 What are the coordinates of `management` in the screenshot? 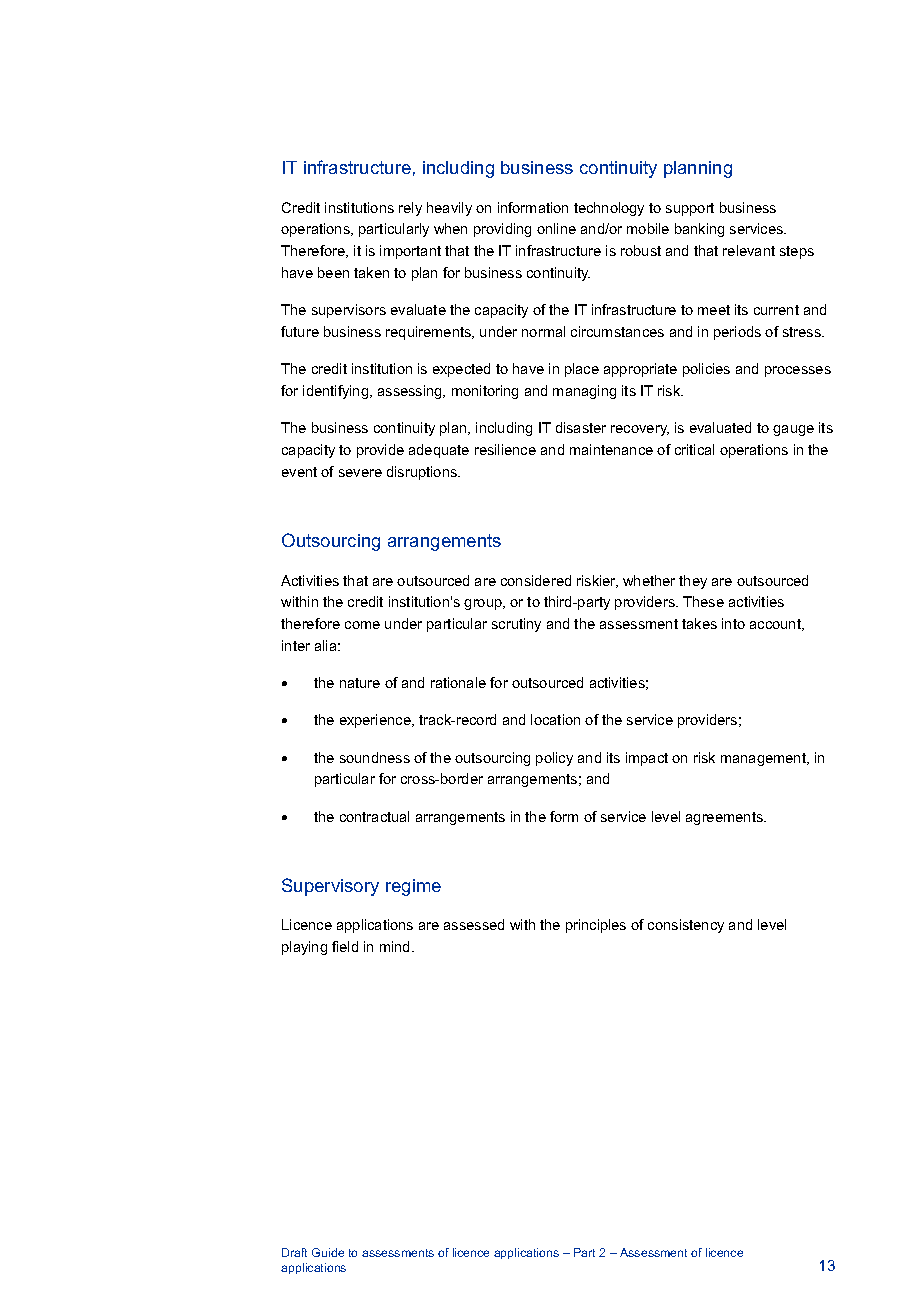 It's located at (765, 759).
